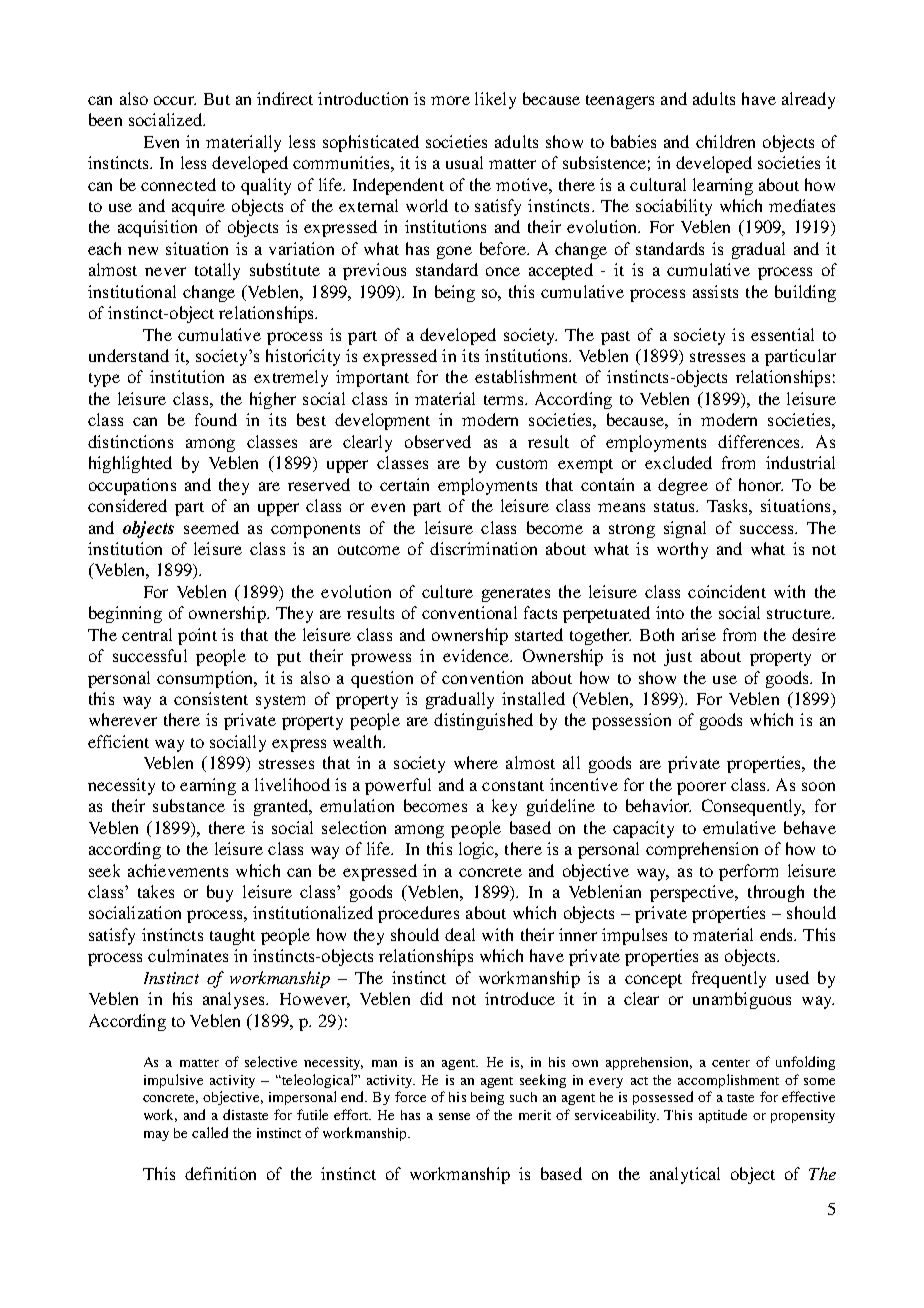 Image resolution: width=924 pixels, height=1308 pixels. I want to click on procedures, so click(418, 914).
